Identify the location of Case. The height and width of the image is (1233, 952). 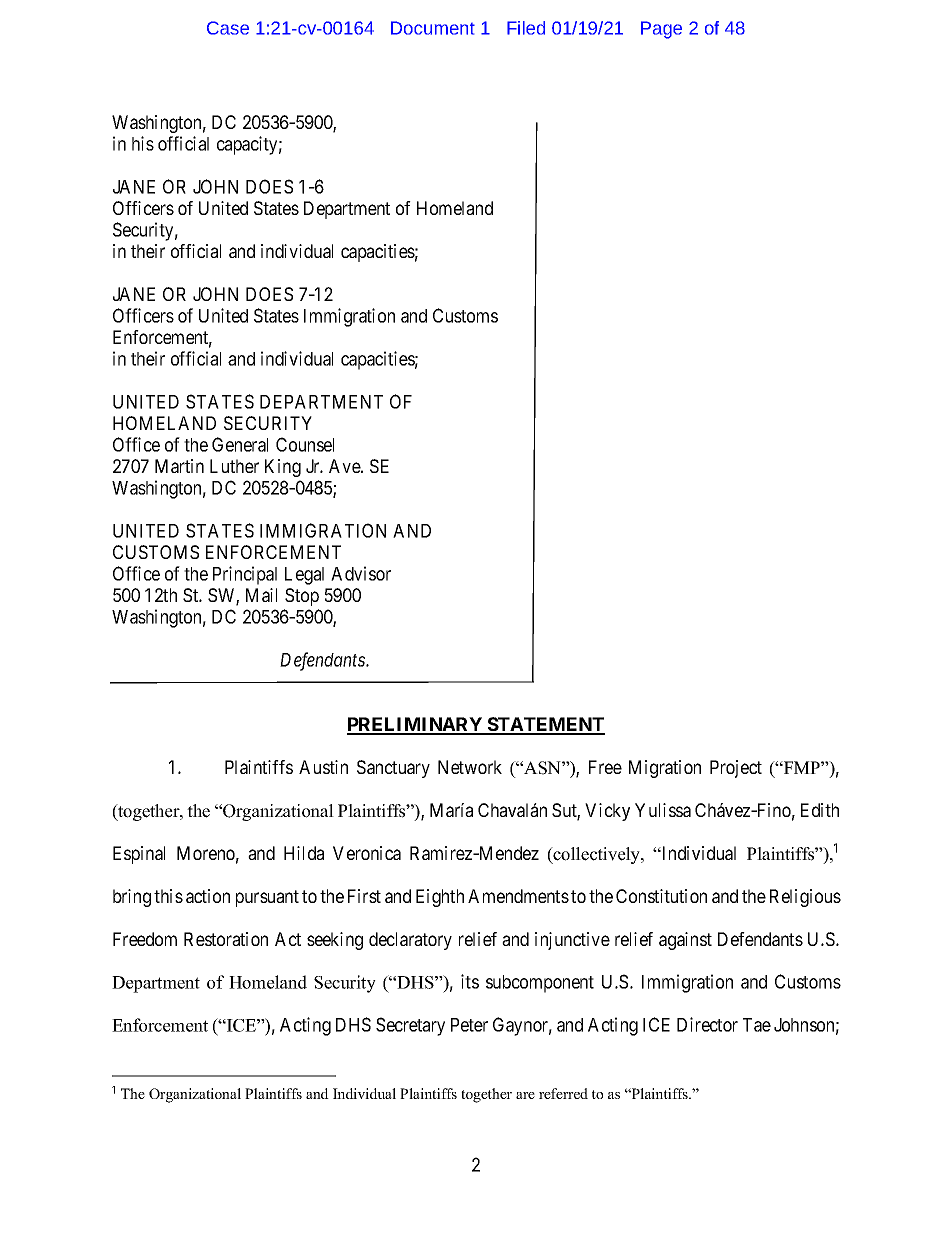
(228, 28).
